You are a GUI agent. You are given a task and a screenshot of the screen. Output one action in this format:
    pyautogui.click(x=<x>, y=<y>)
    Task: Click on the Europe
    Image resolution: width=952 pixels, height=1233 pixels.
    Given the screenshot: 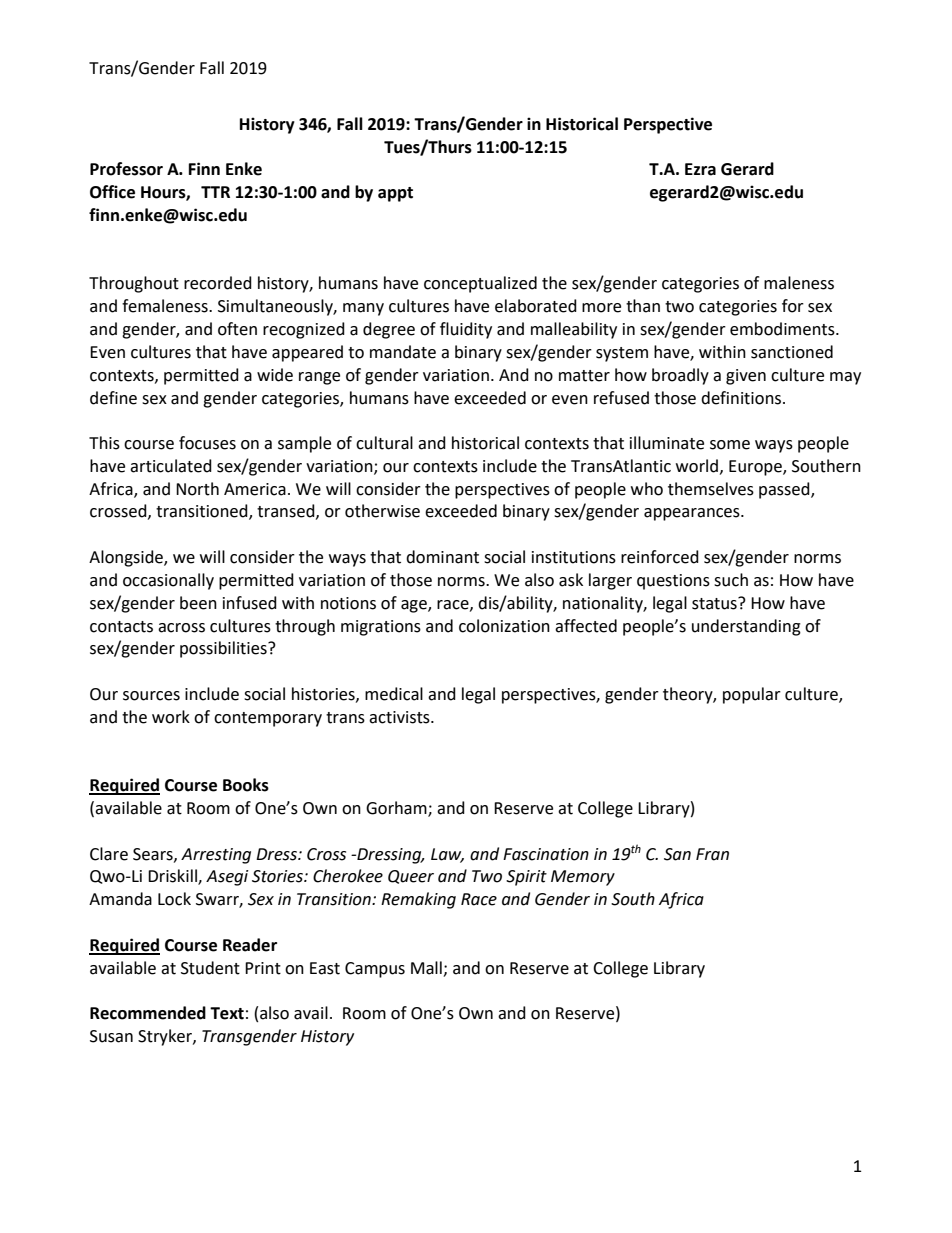 What is the action you would take?
    pyautogui.click(x=756, y=468)
